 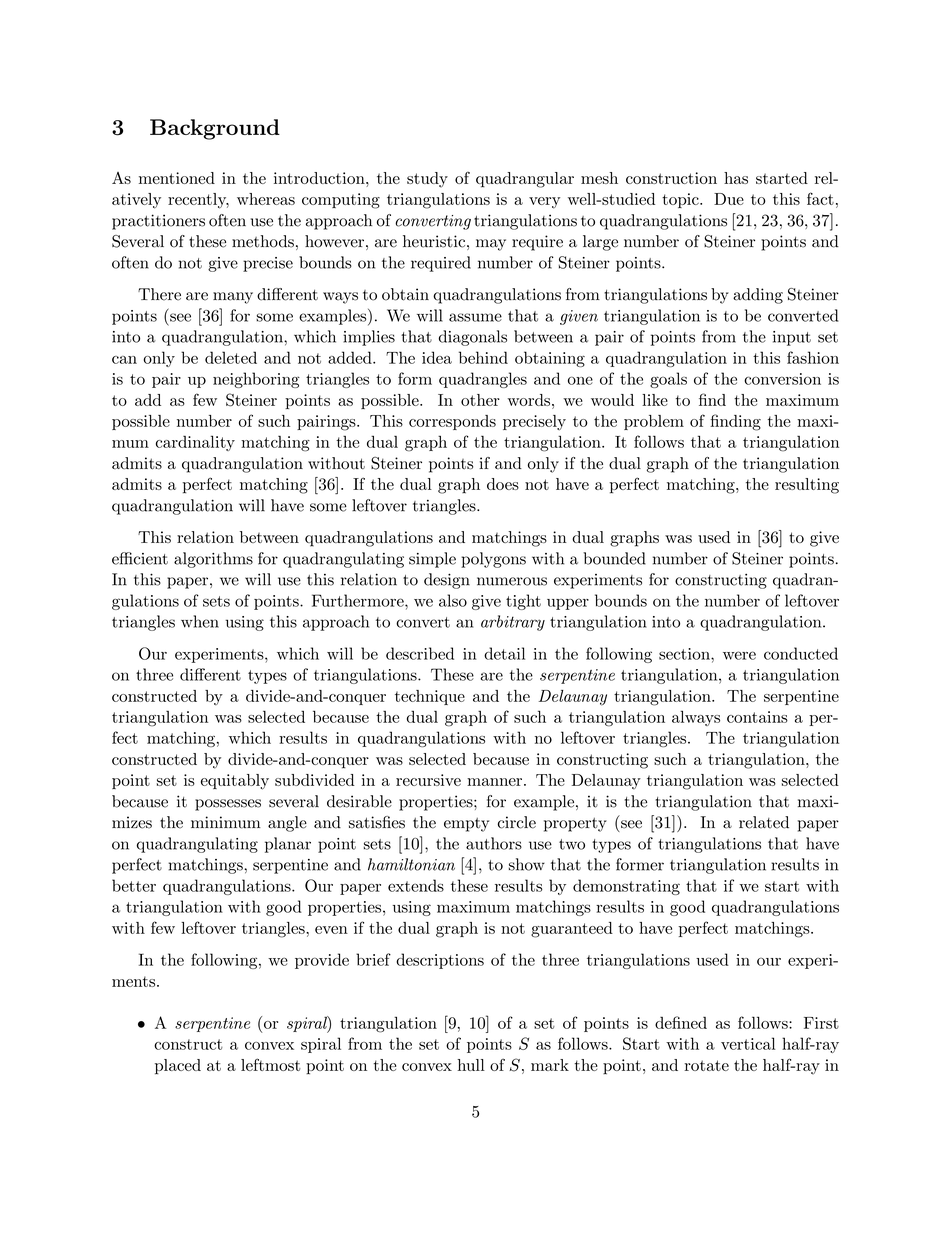 What do you see at coordinates (427, 180) in the screenshot?
I see `study` at bounding box center [427, 180].
